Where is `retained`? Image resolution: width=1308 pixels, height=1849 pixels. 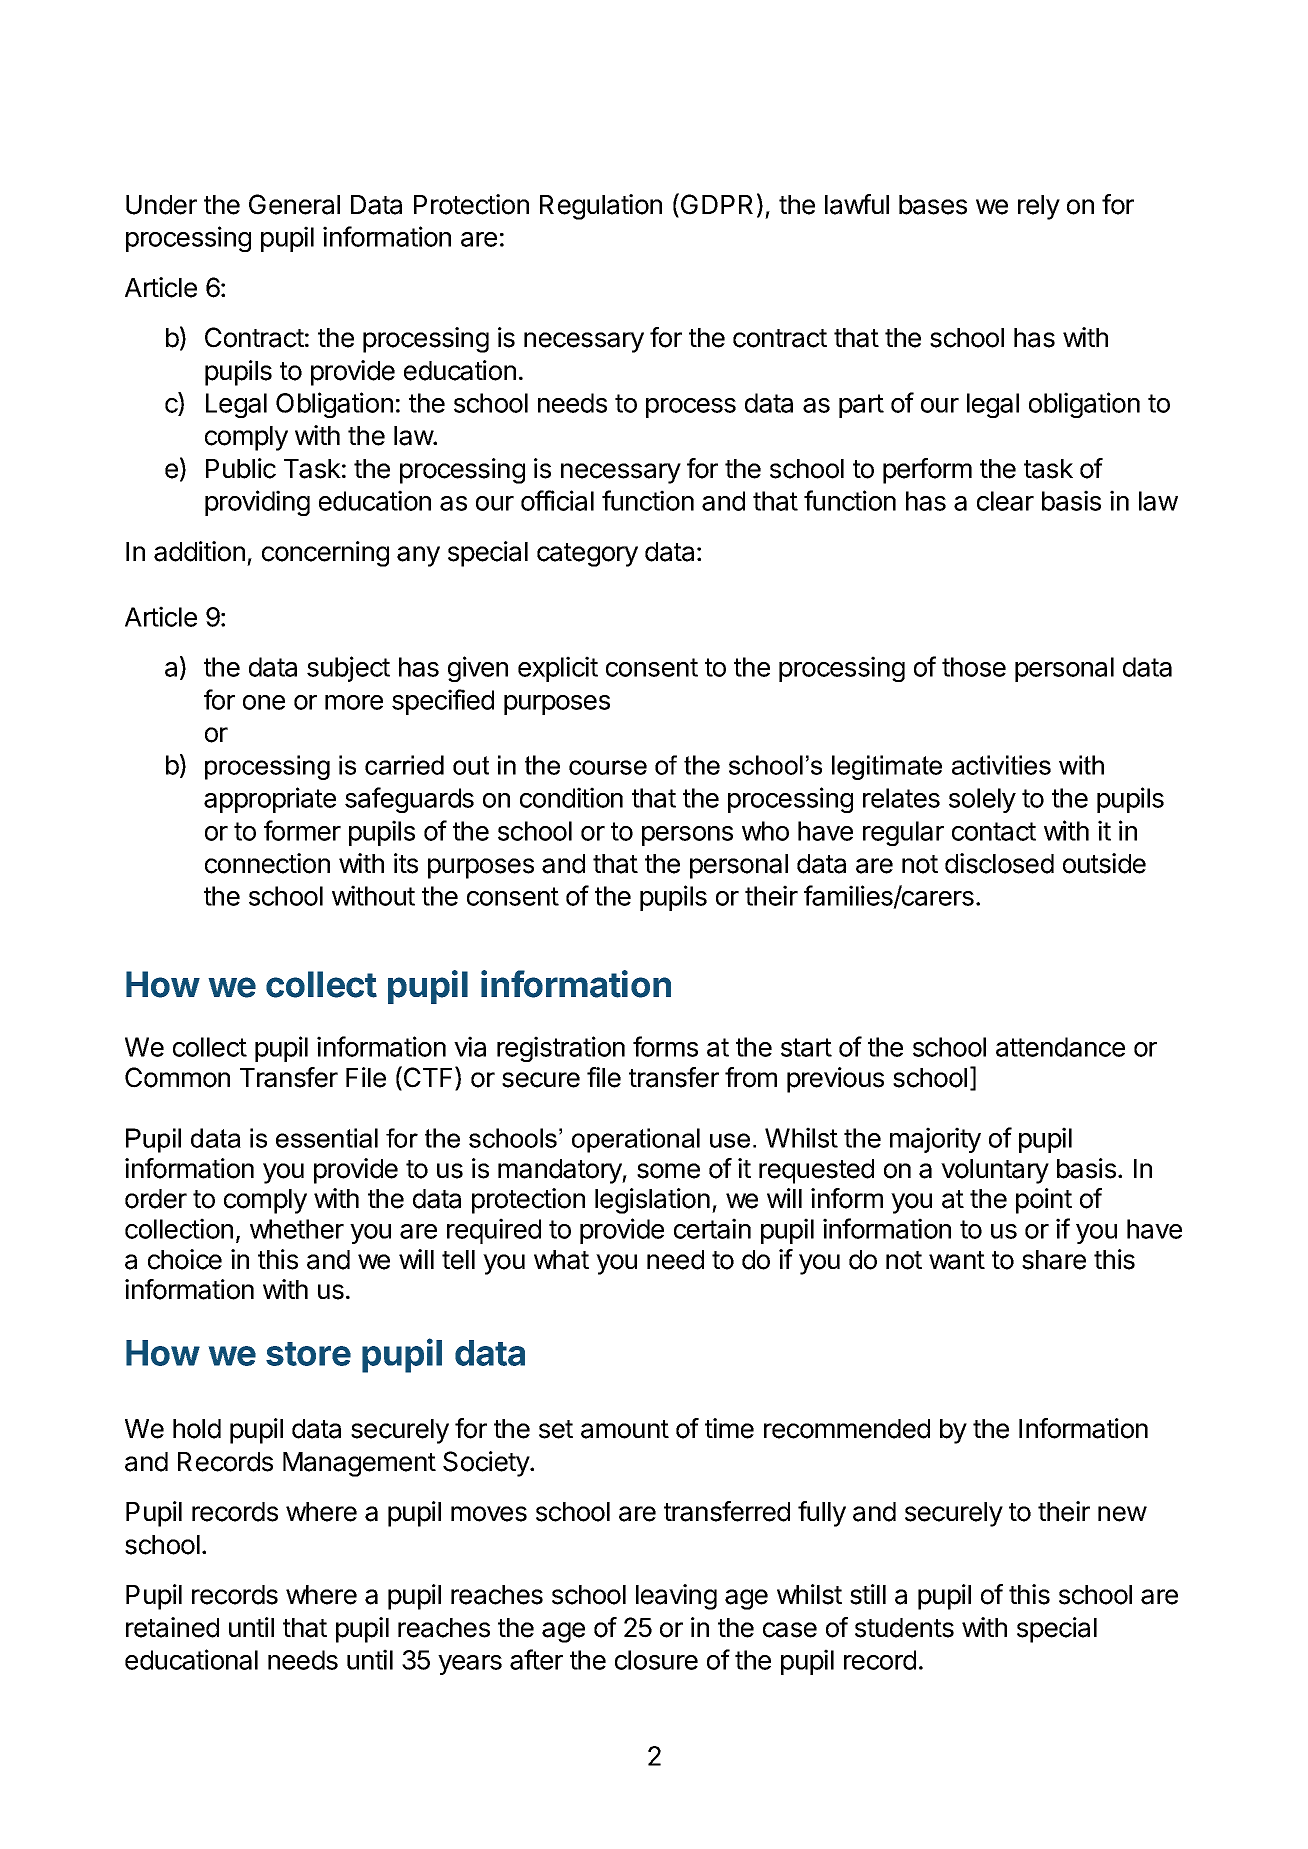
retained is located at coordinates (172, 1627).
